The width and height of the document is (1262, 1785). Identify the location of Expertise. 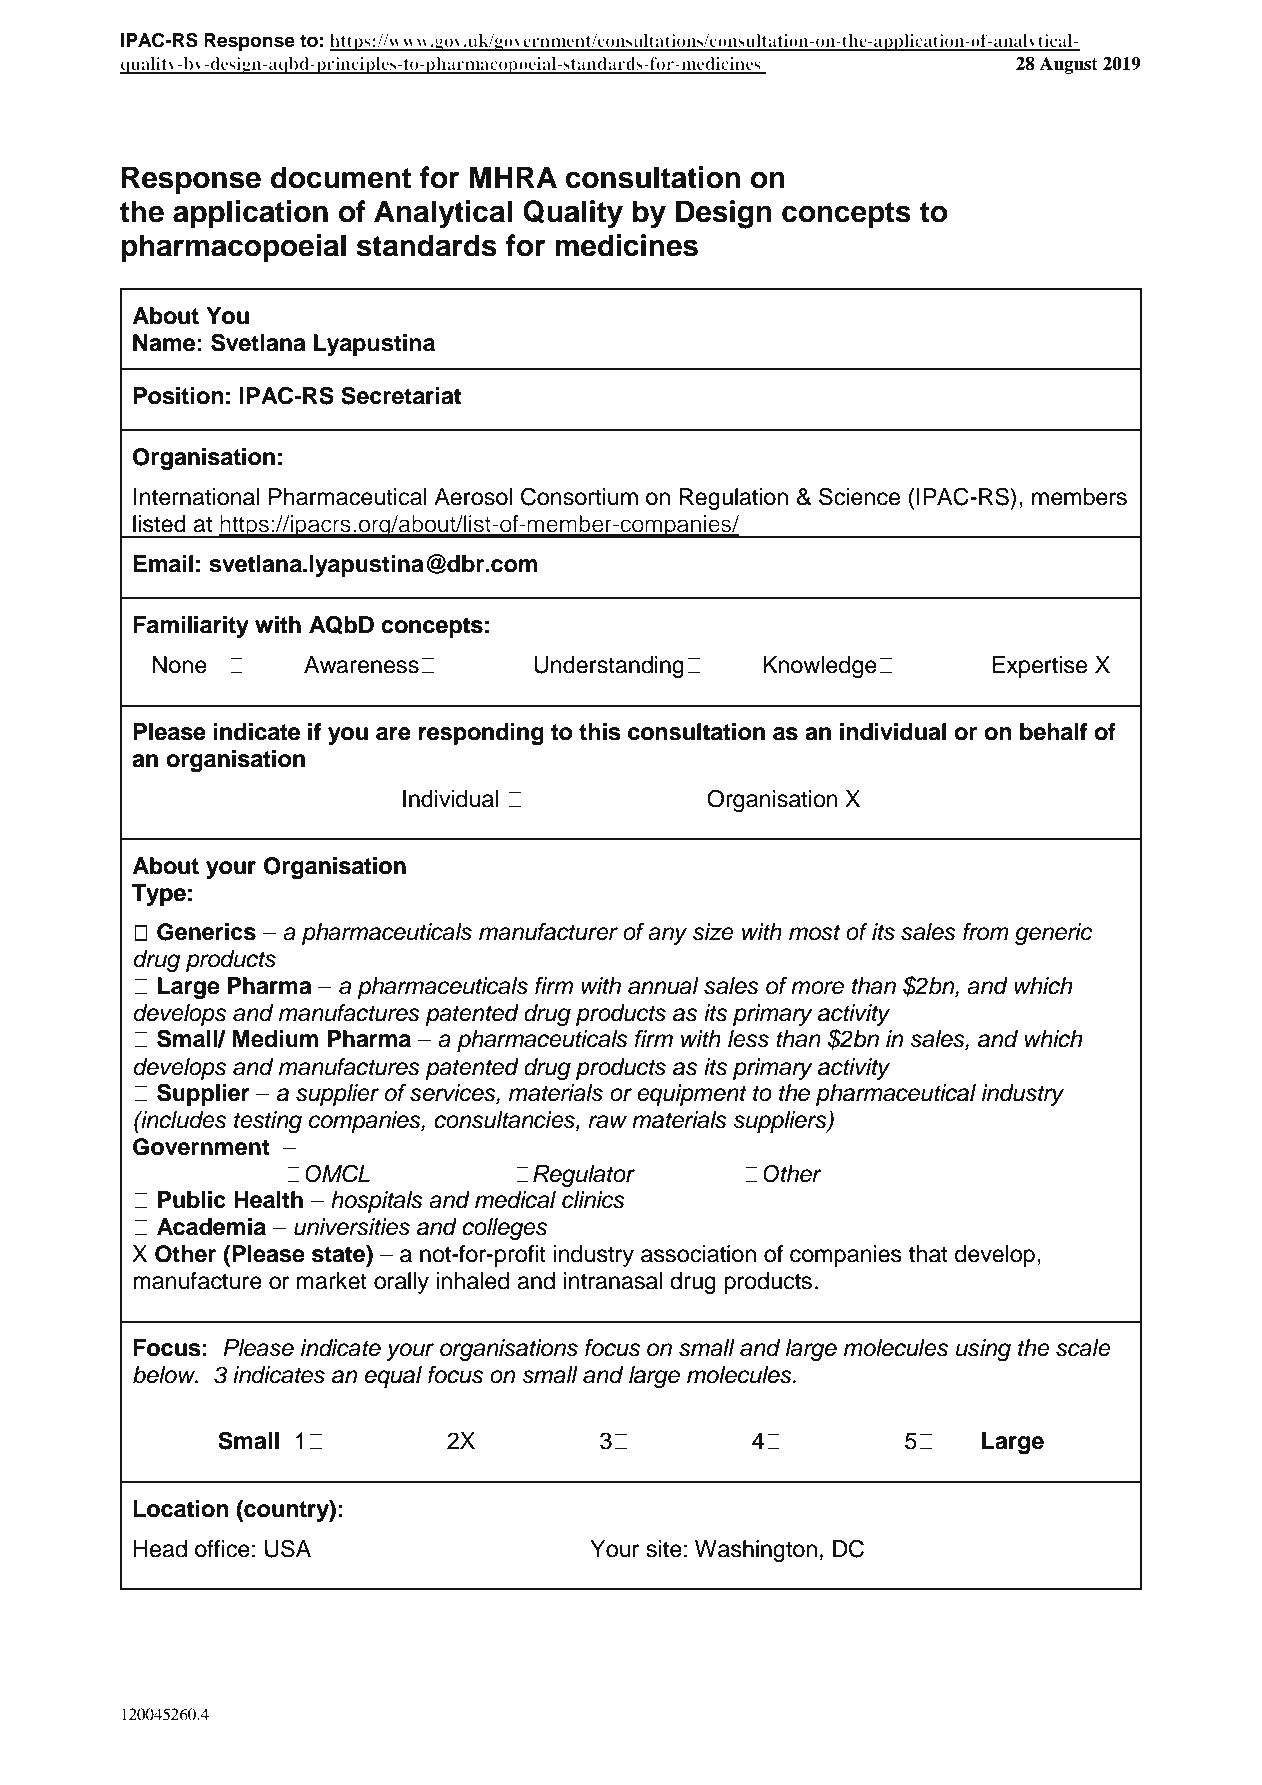
(1040, 667).
